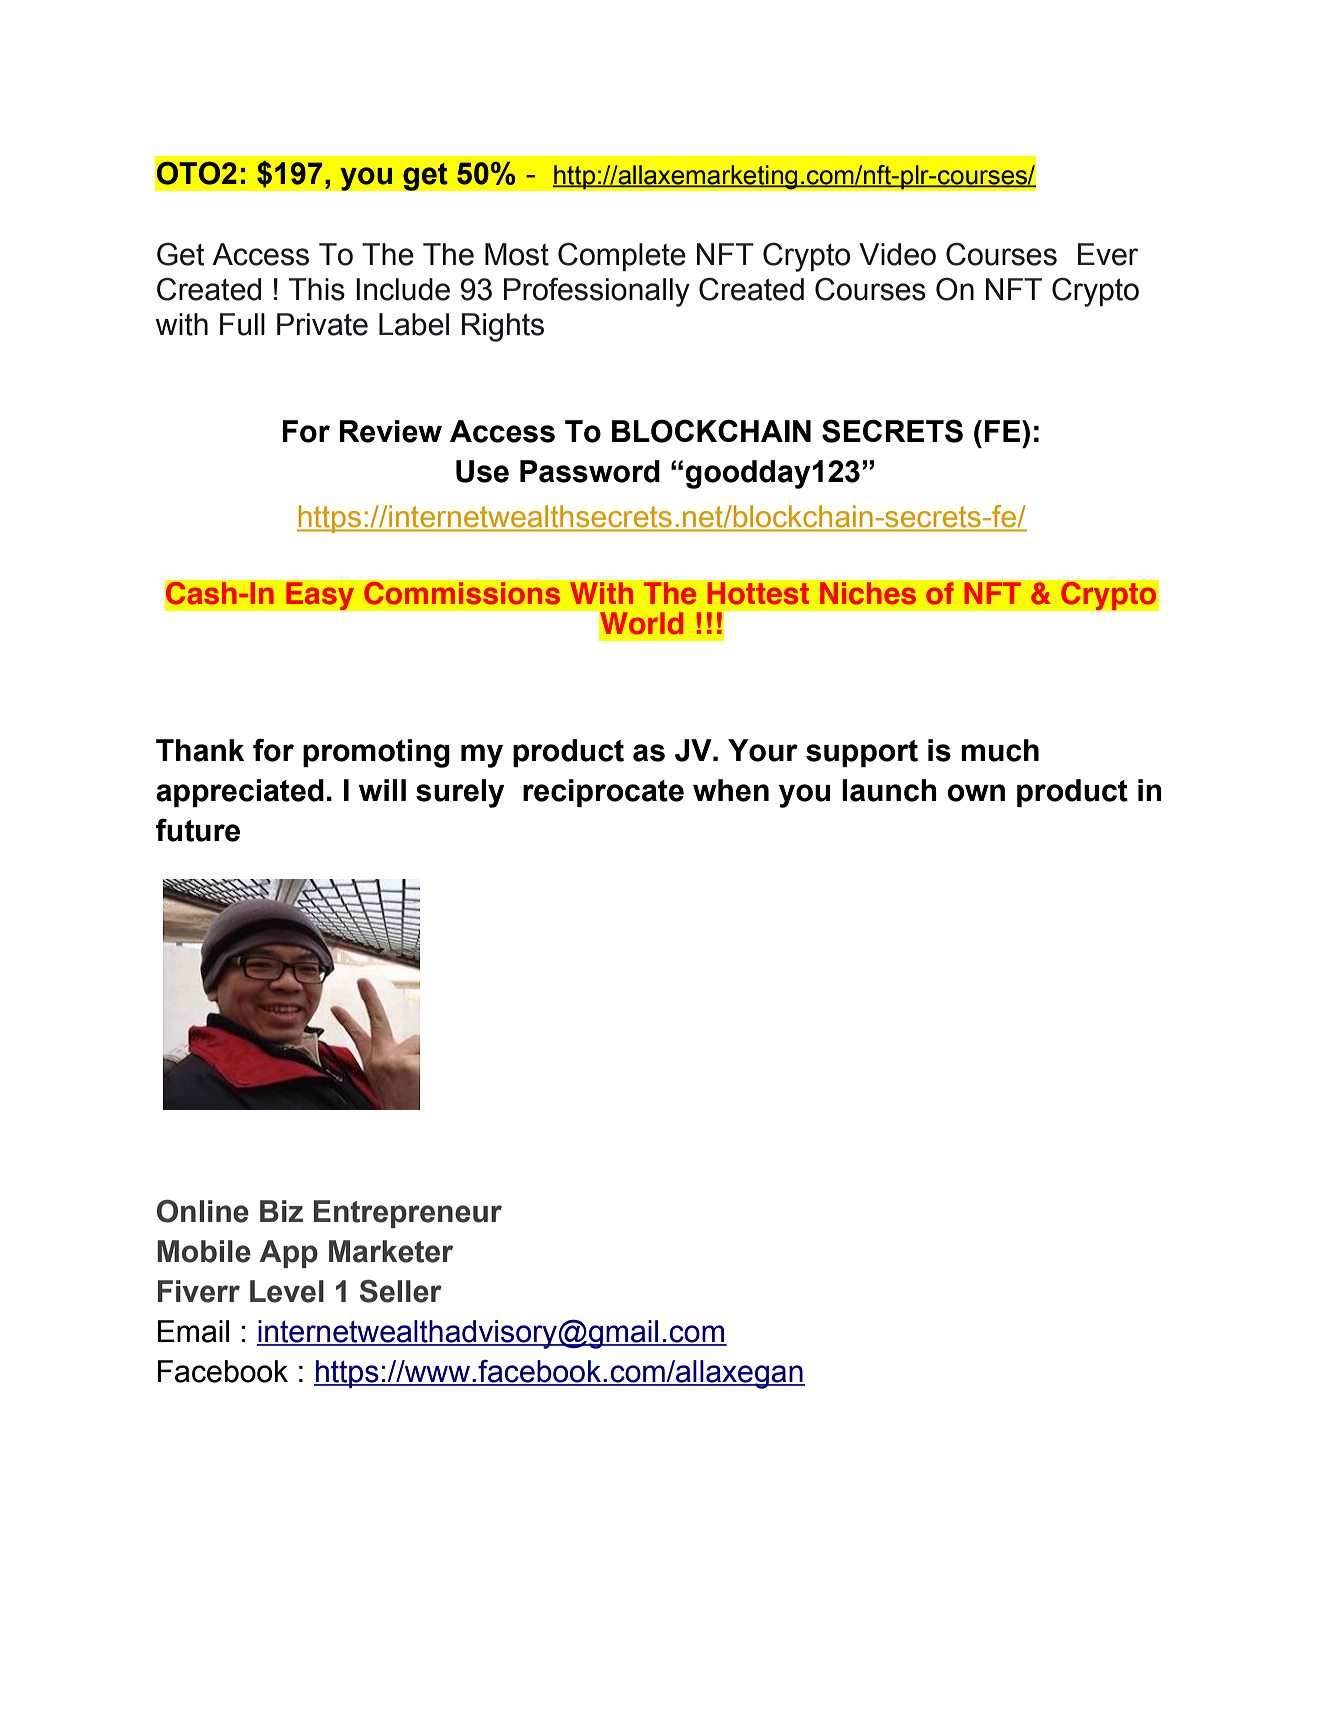 This screenshot has width=1323, height=1712. Describe the element at coordinates (401, 1291) in the screenshot. I see `Seller` at that location.
